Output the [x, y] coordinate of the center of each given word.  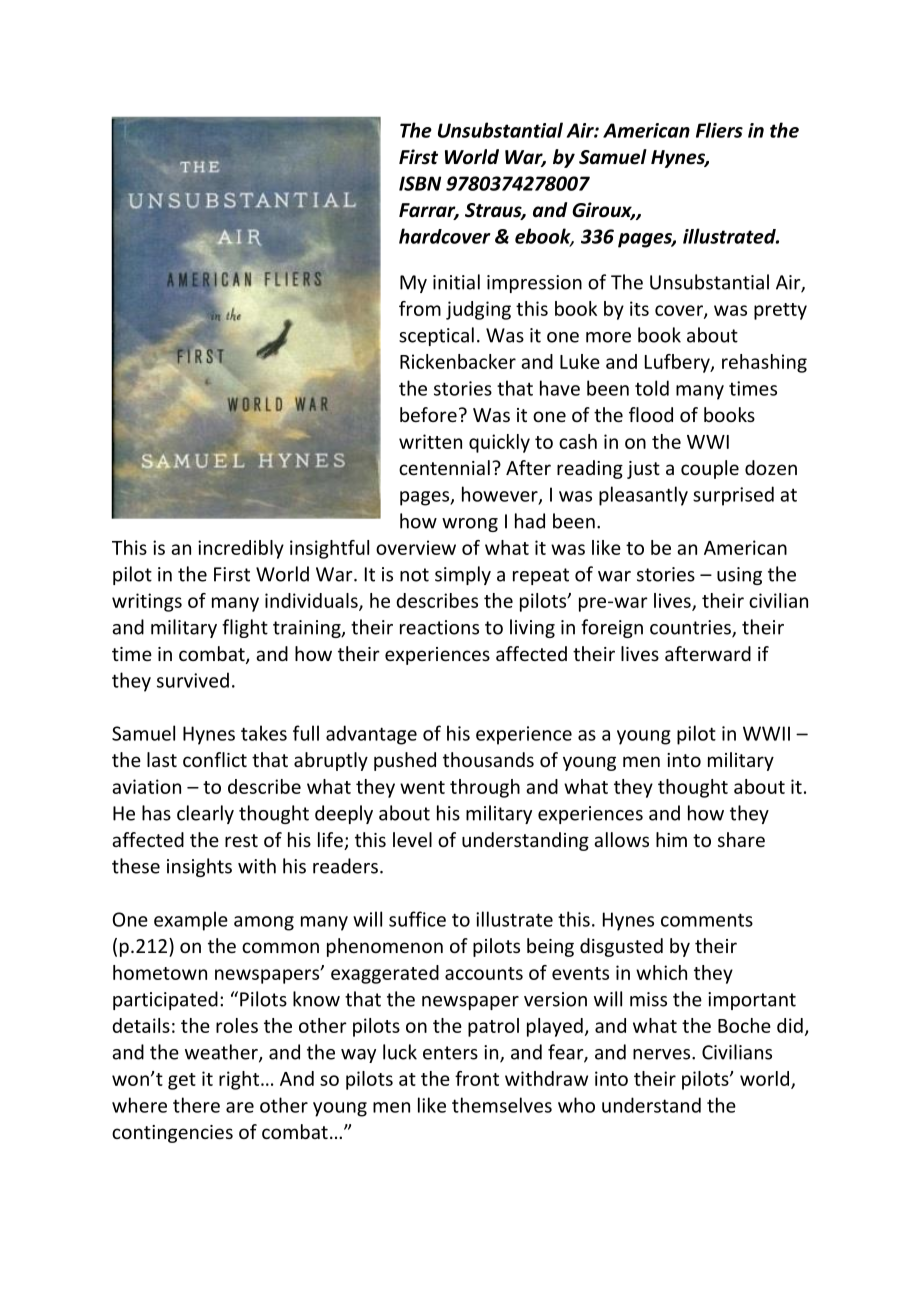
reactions [439, 627]
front [477, 1078]
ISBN [420, 183]
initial [456, 282]
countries [691, 628]
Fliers [719, 130]
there [196, 1105]
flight [245, 628]
